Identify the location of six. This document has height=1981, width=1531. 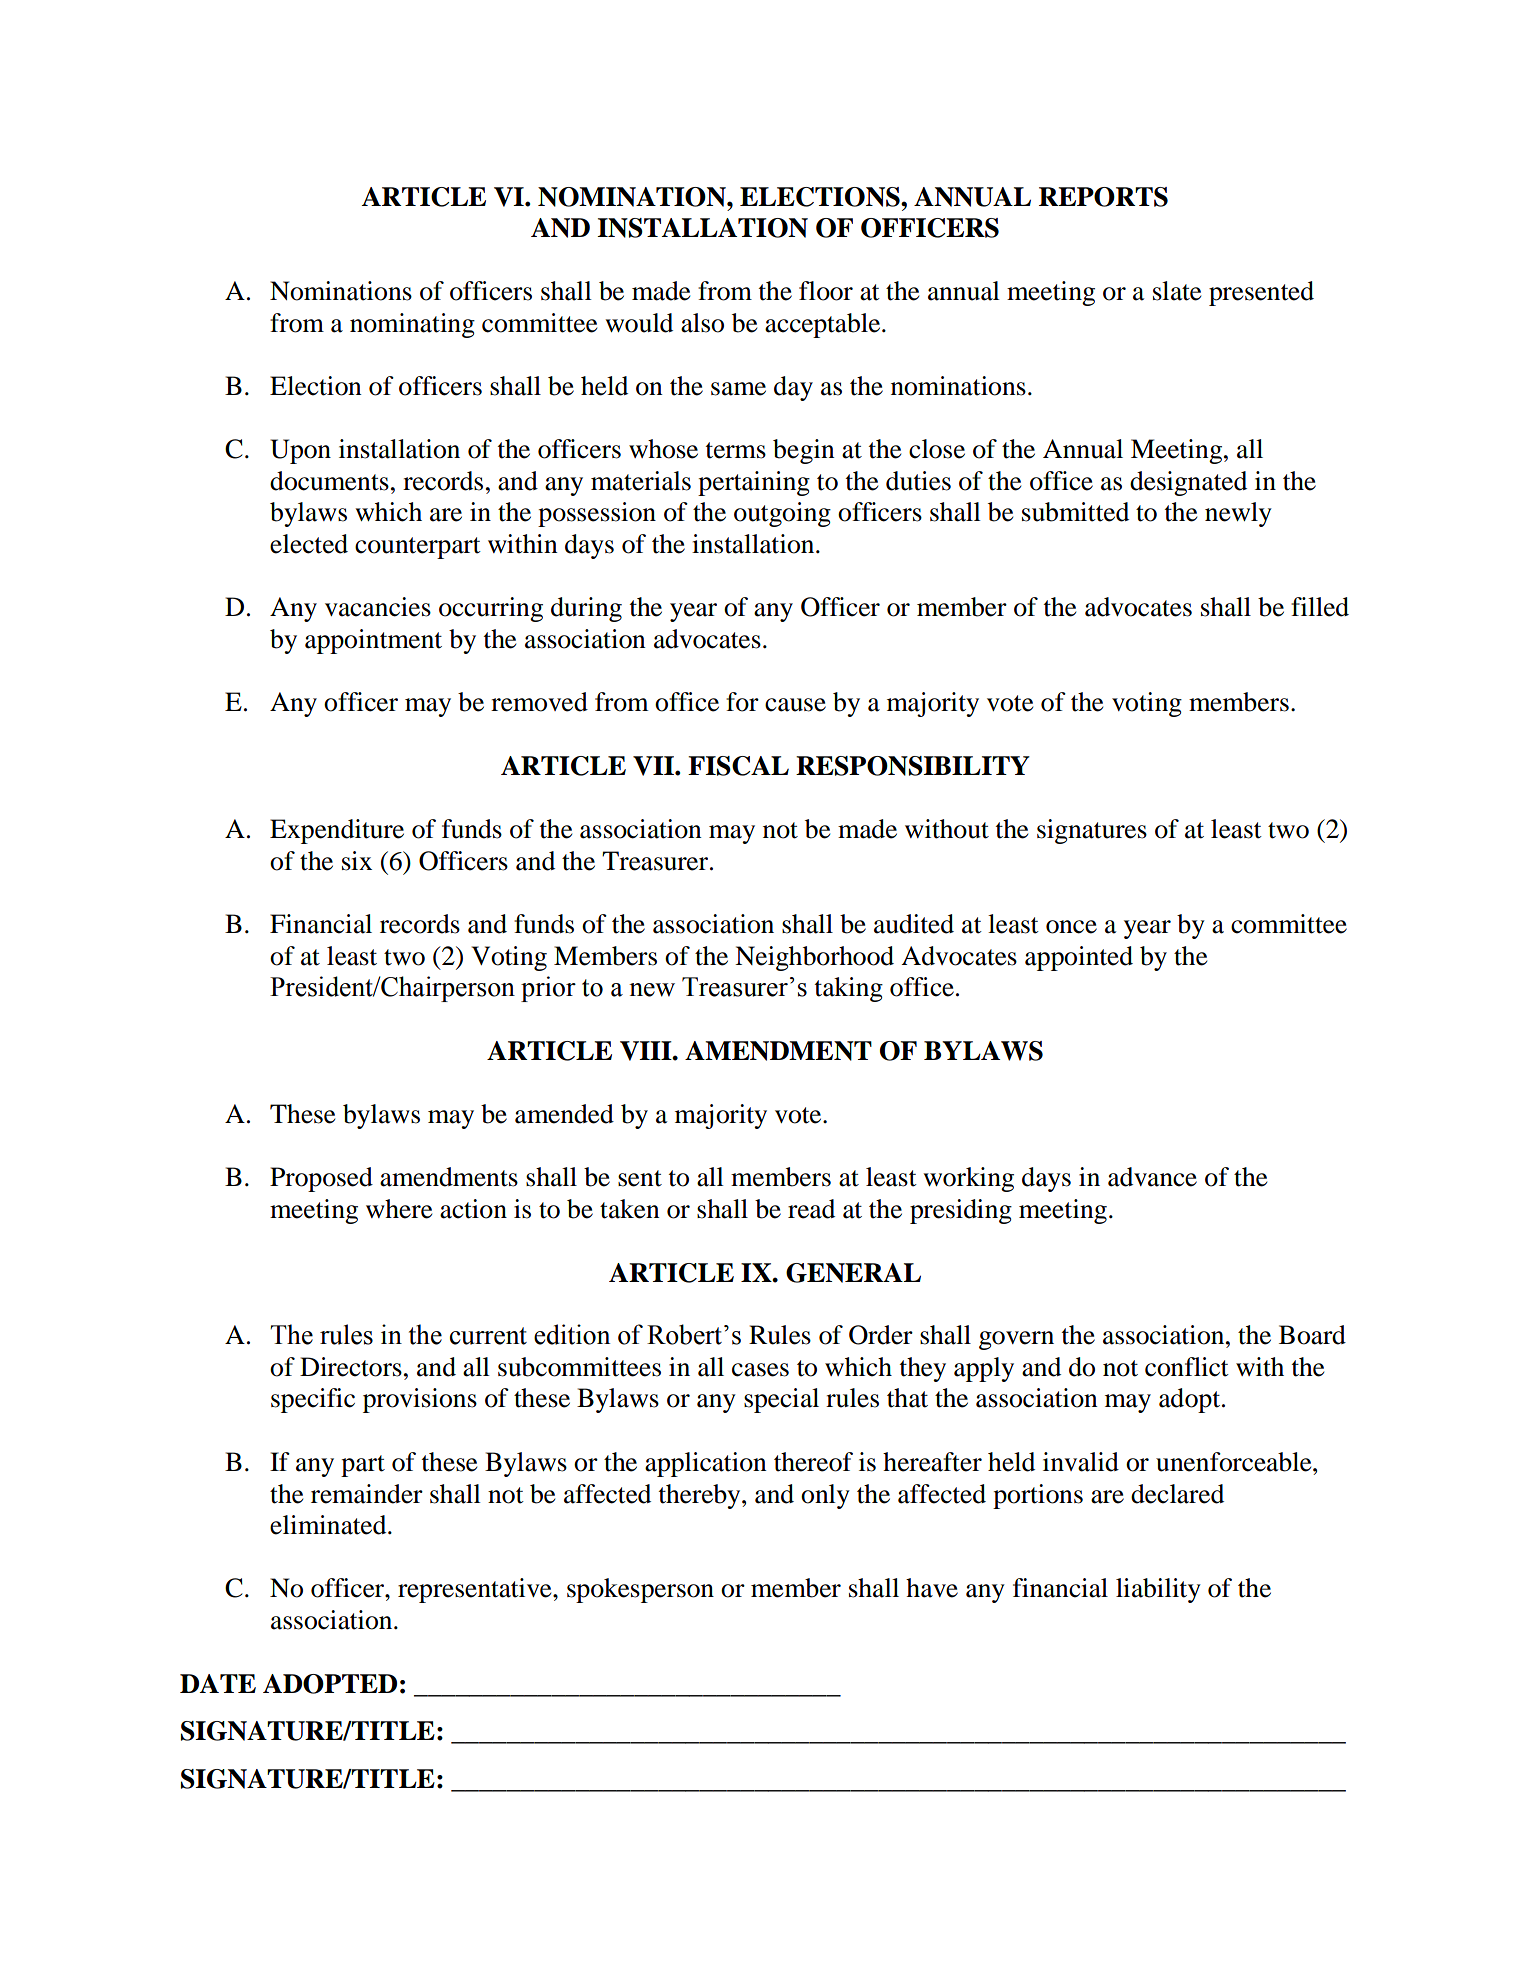
(357, 861).
